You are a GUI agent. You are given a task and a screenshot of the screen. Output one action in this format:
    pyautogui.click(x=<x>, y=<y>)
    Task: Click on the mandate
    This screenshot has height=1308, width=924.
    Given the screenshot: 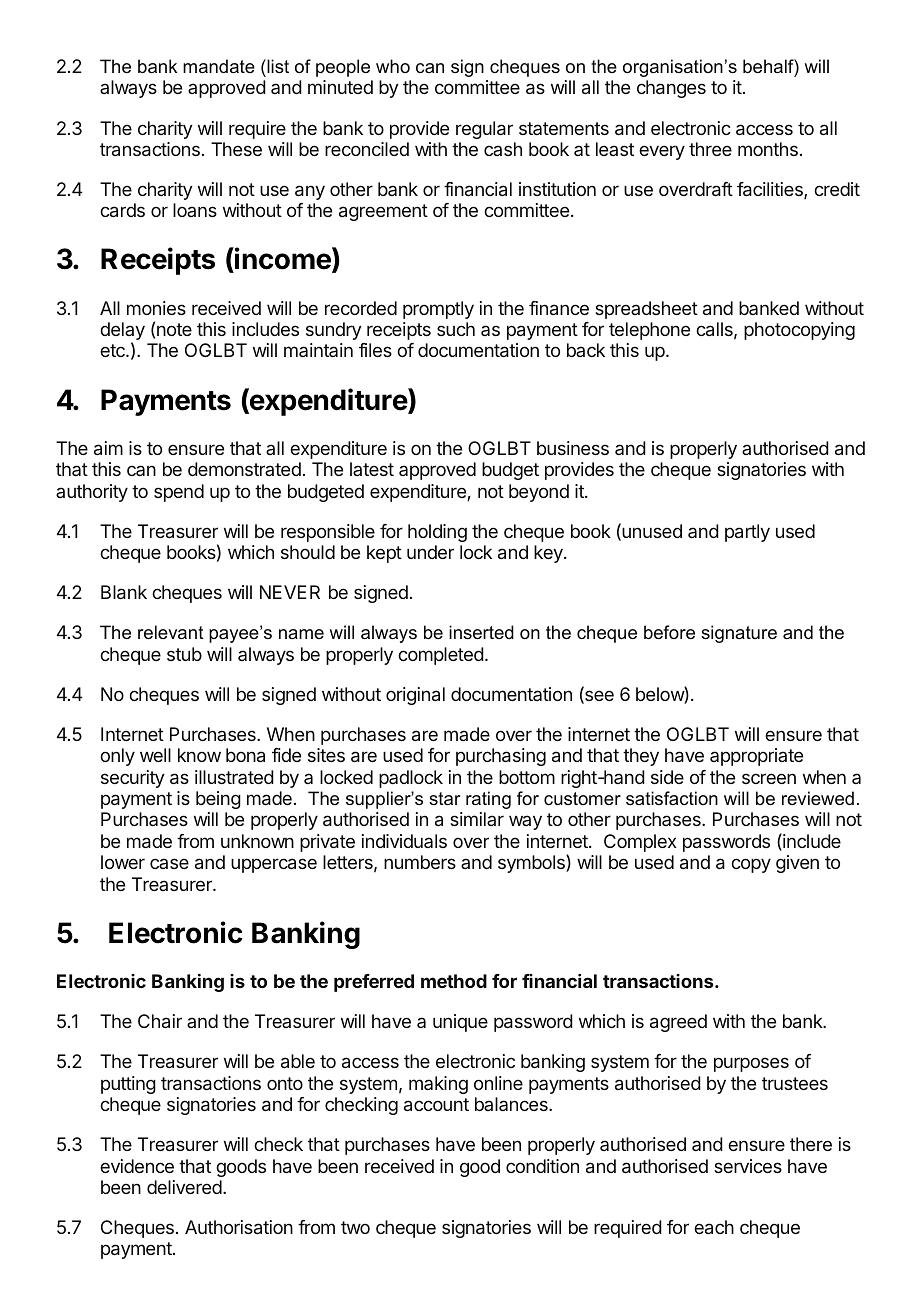 What is the action you would take?
    pyautogui.click(x=219, y=66)
